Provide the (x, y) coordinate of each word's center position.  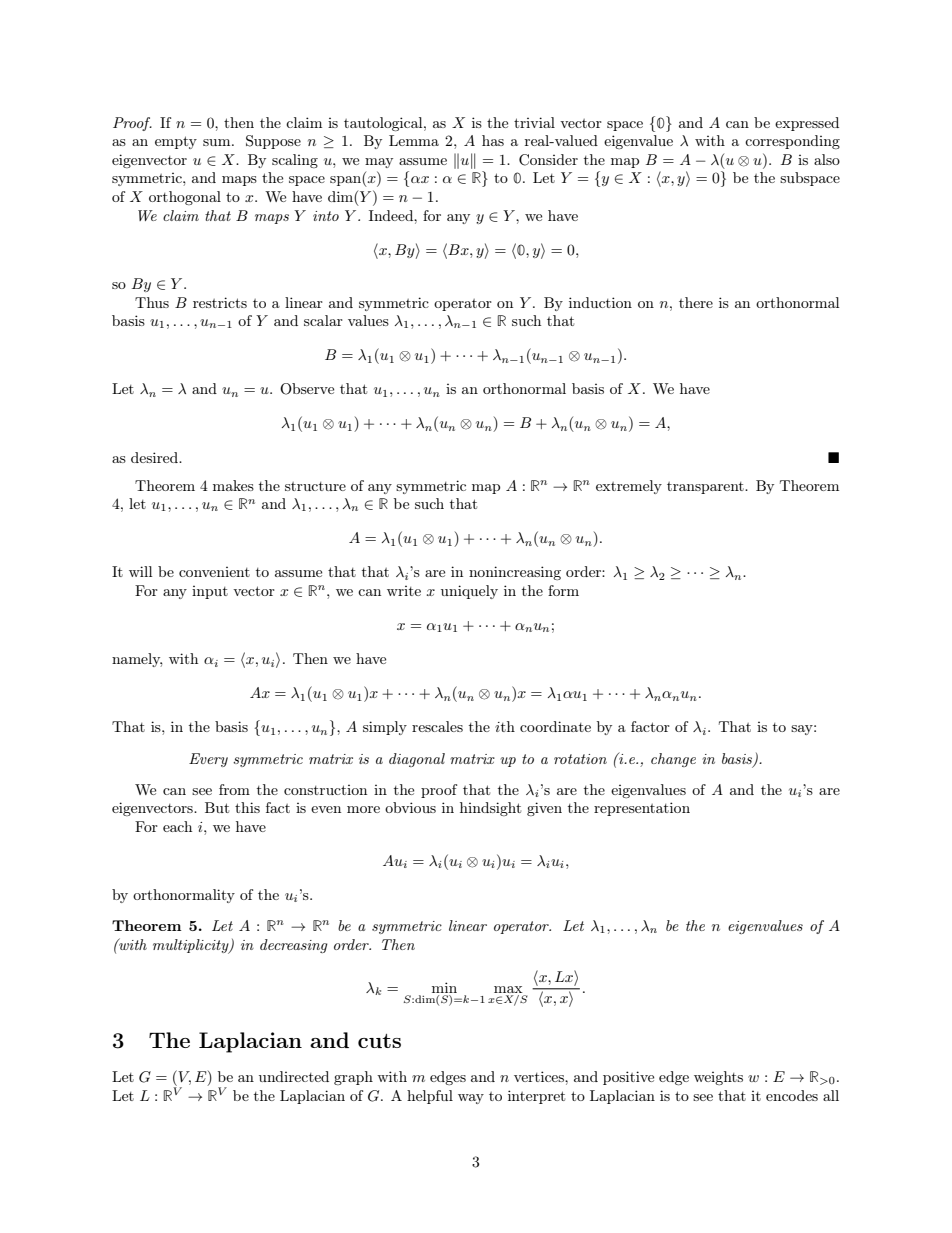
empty (176, 142)
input (210, 592)
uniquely (469, 592)
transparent (706, 488)
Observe (307, 389)
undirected (294, 1076)
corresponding (792, 142)
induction (600, 302)
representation (642, 809)
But (217, 807)
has (493, 140)
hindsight (490, 809)
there (696, 302)
